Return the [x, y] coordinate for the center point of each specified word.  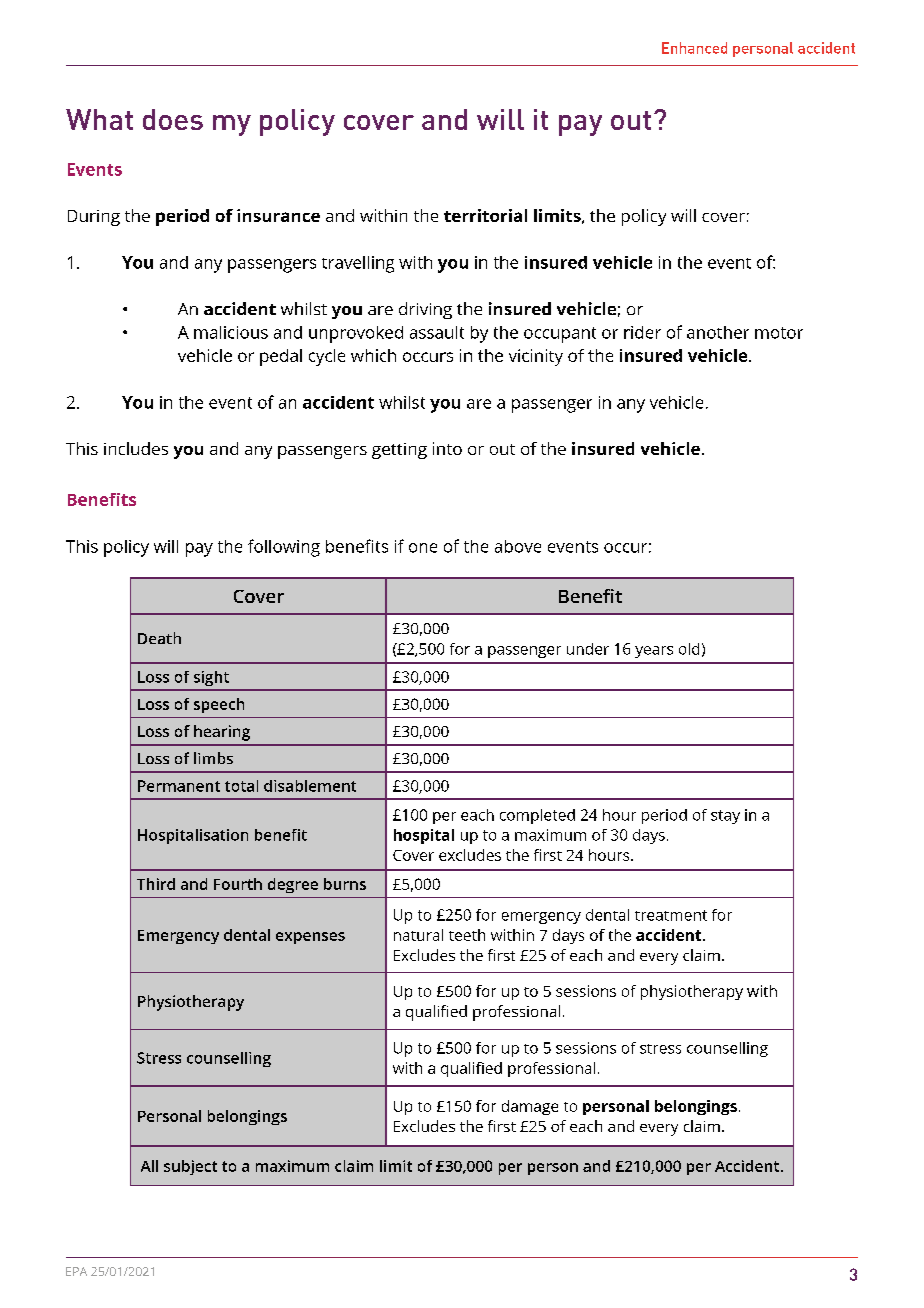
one [423, 548]
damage [530, 1107]
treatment [671, 915]
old [689, 649]
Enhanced [694, 48]
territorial [485, 215]
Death [159, 638]
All [149, 1166]
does [173, 119]
